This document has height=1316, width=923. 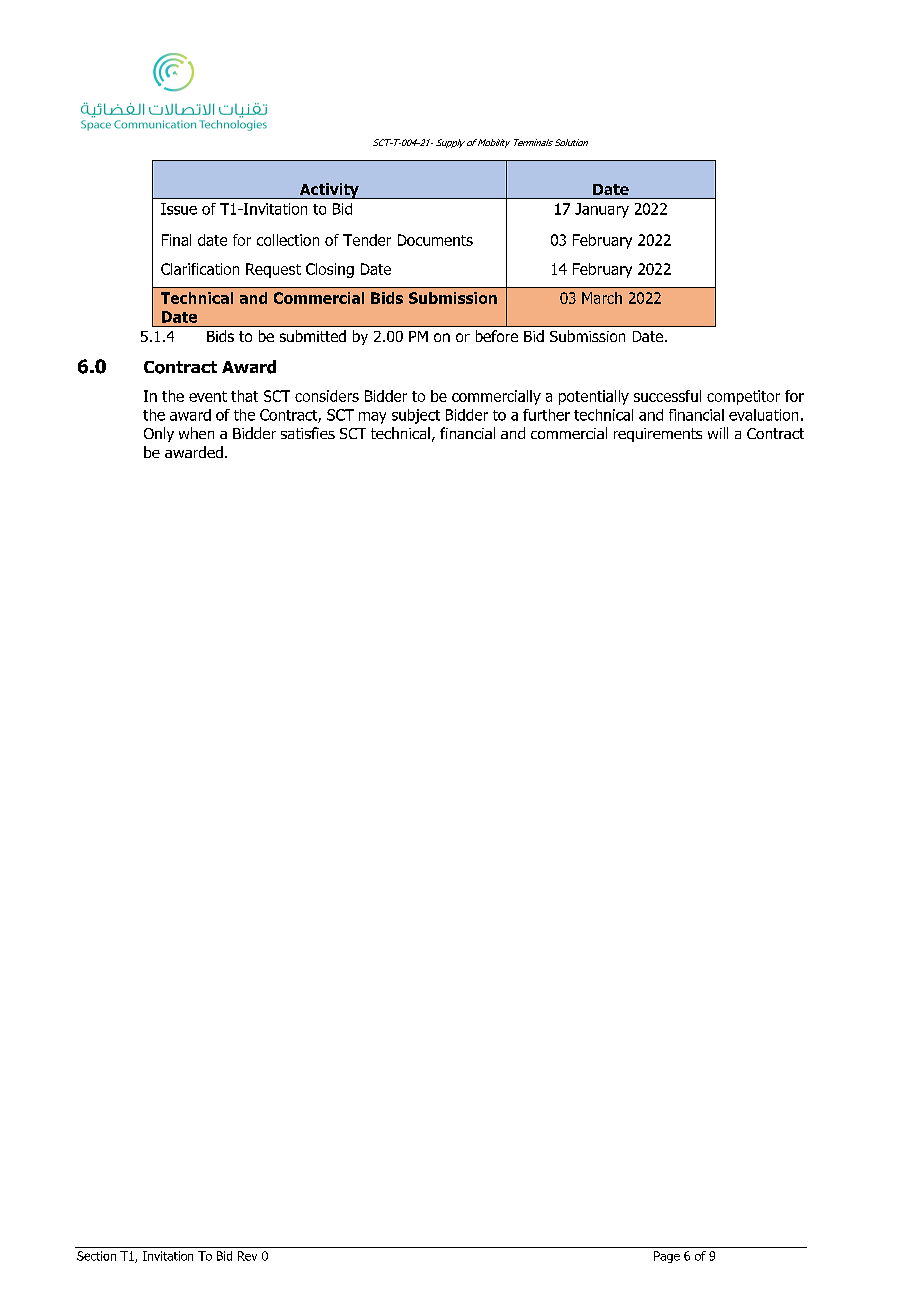 I want to click on Rev, so click(x=247, y=1256).
